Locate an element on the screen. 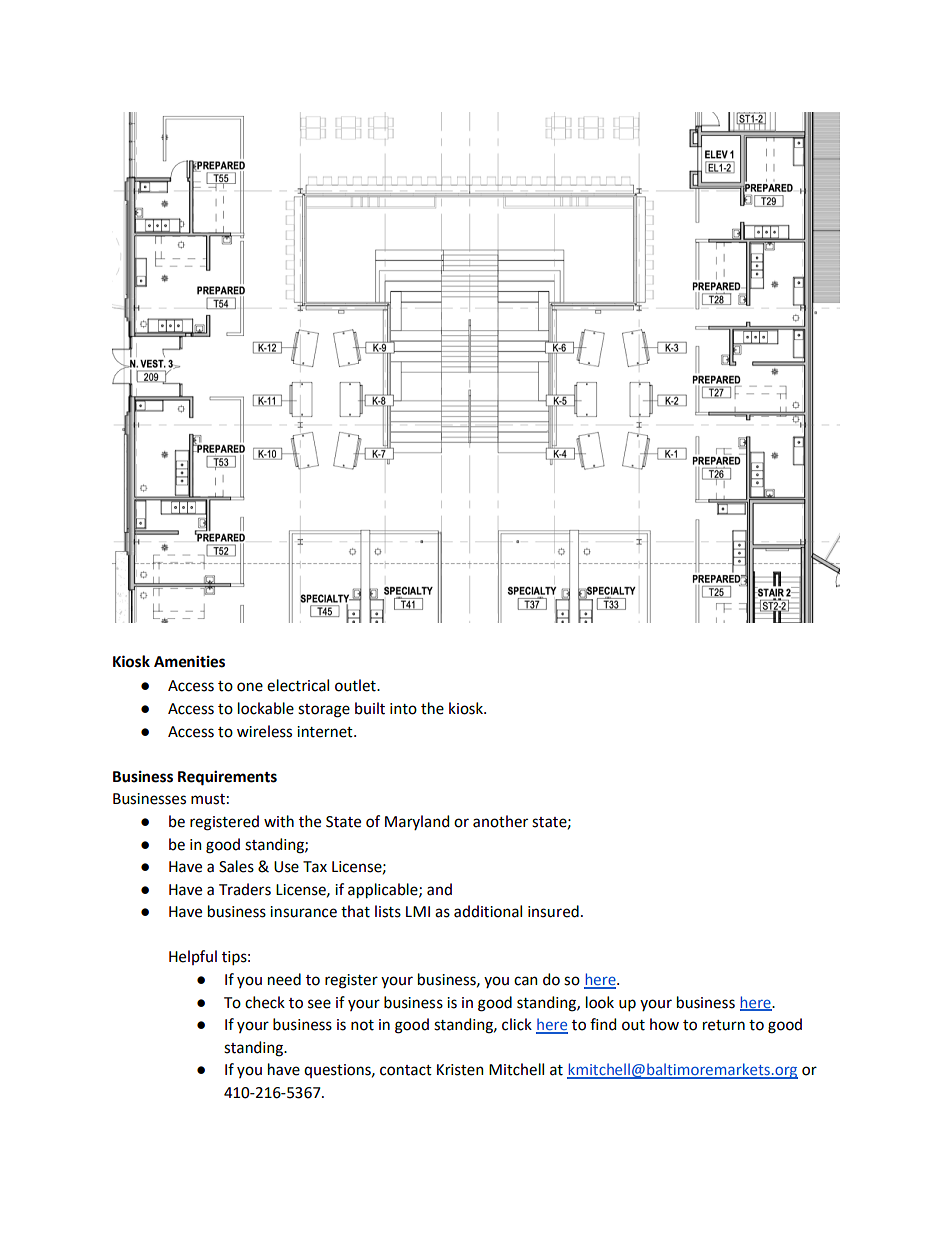 The height and width of the screenshot is (1233, 952). one is located at coordinates (250, 687).
